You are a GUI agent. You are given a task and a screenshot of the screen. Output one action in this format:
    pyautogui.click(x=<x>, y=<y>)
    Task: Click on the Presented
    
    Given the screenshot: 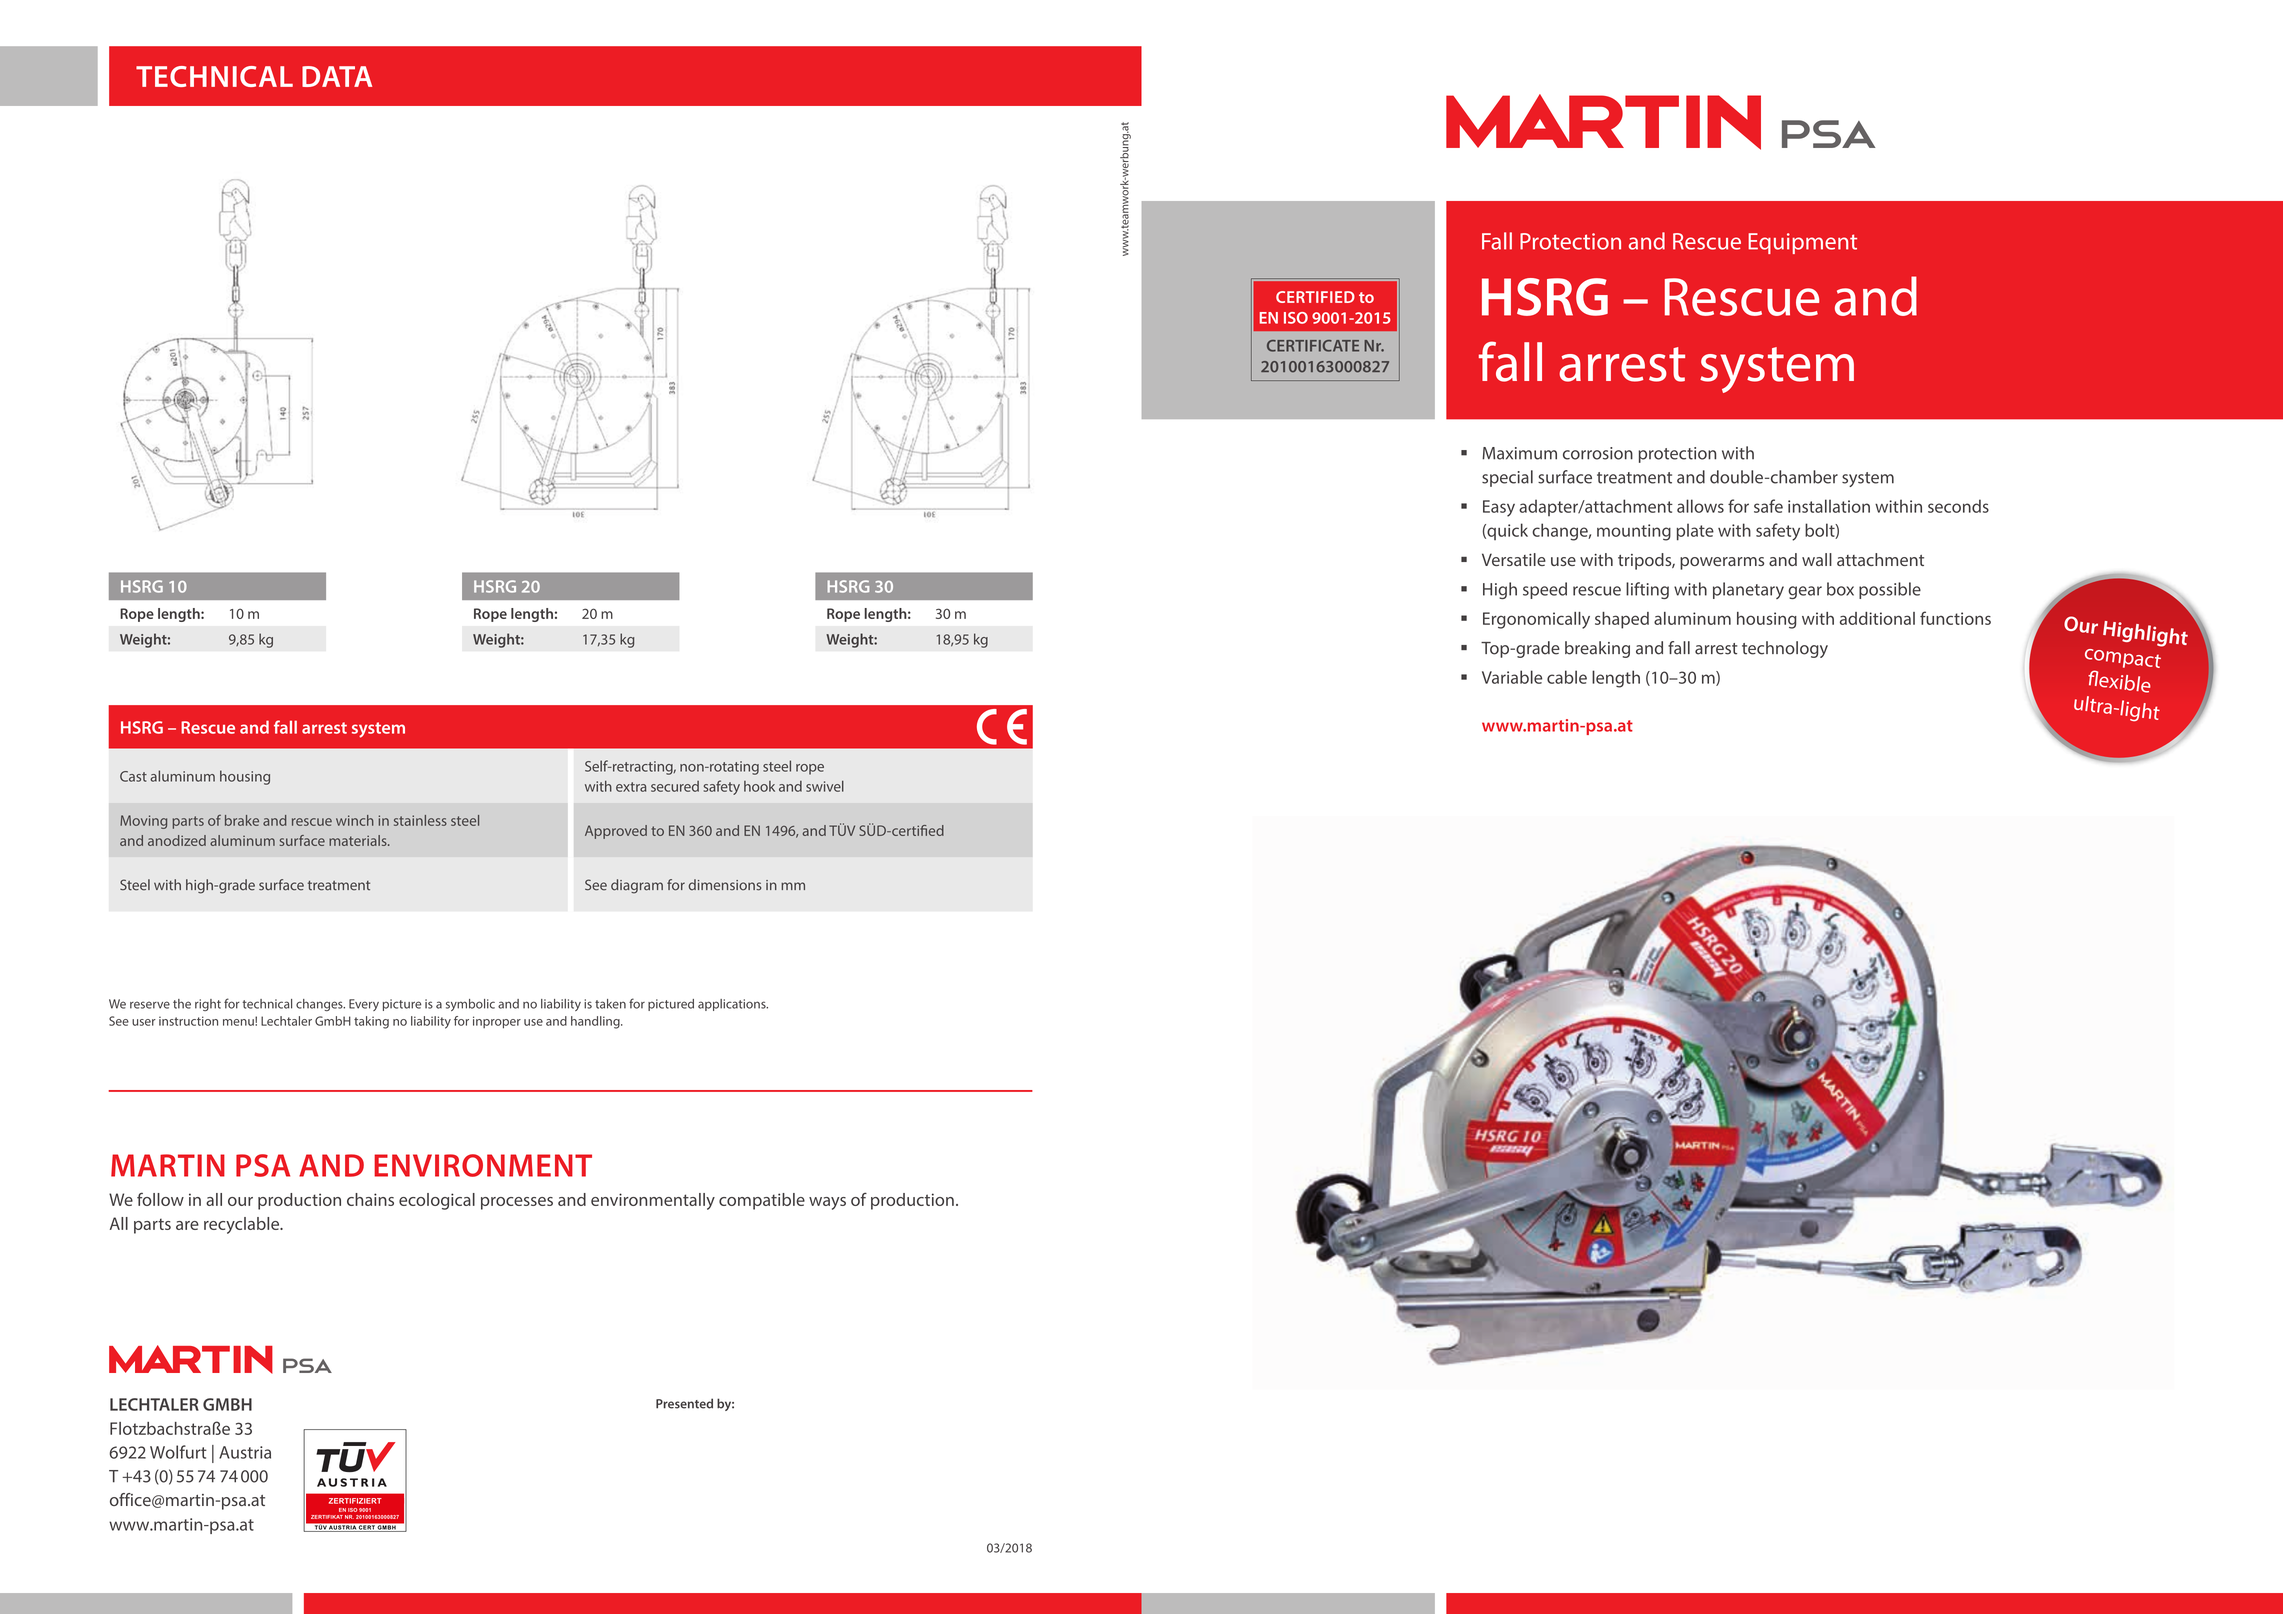 What is the action you would take?
    pyautogui.click(x=684, y=1403)
